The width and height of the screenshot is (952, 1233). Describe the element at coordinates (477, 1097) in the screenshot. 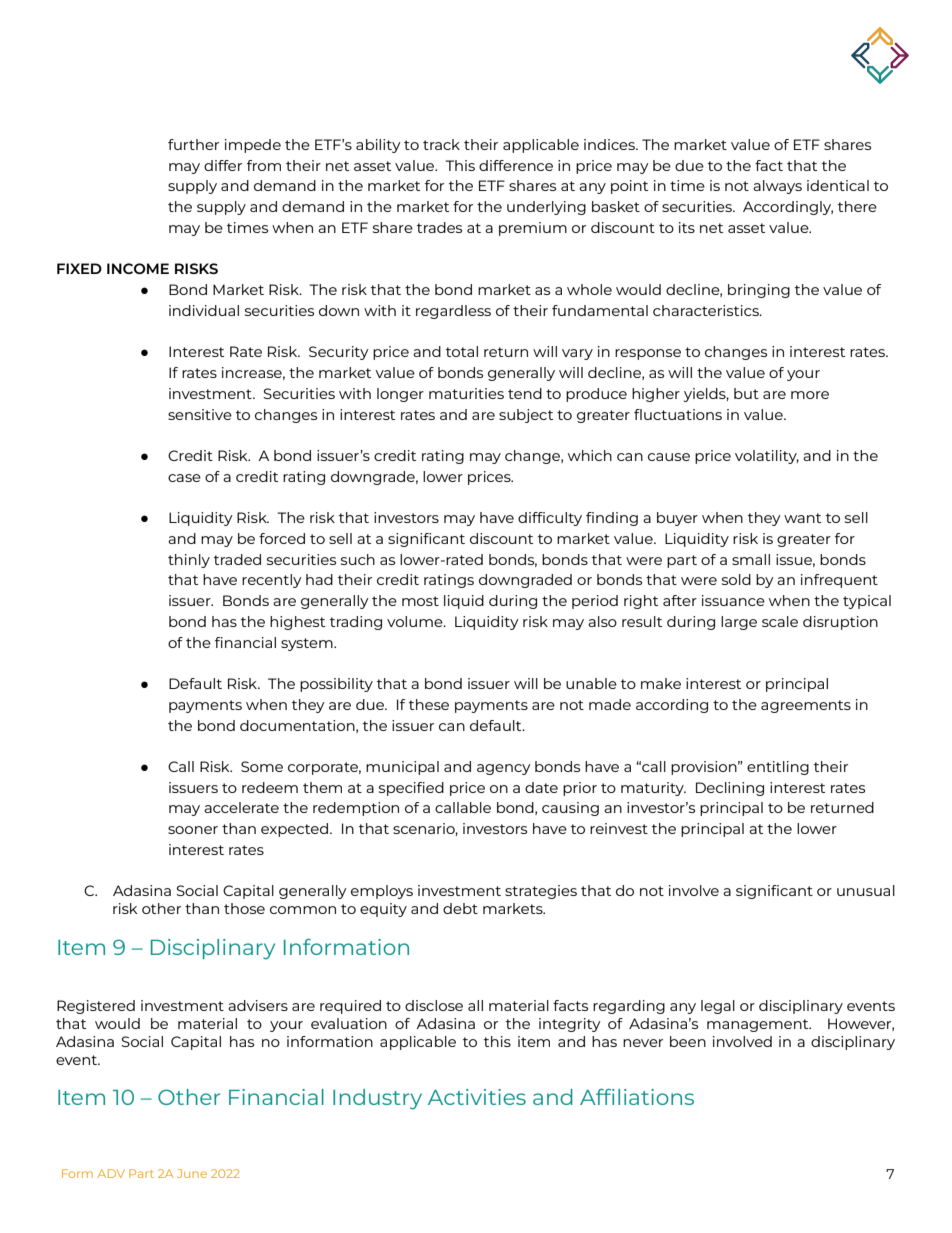

I see `Activities` at that location.
